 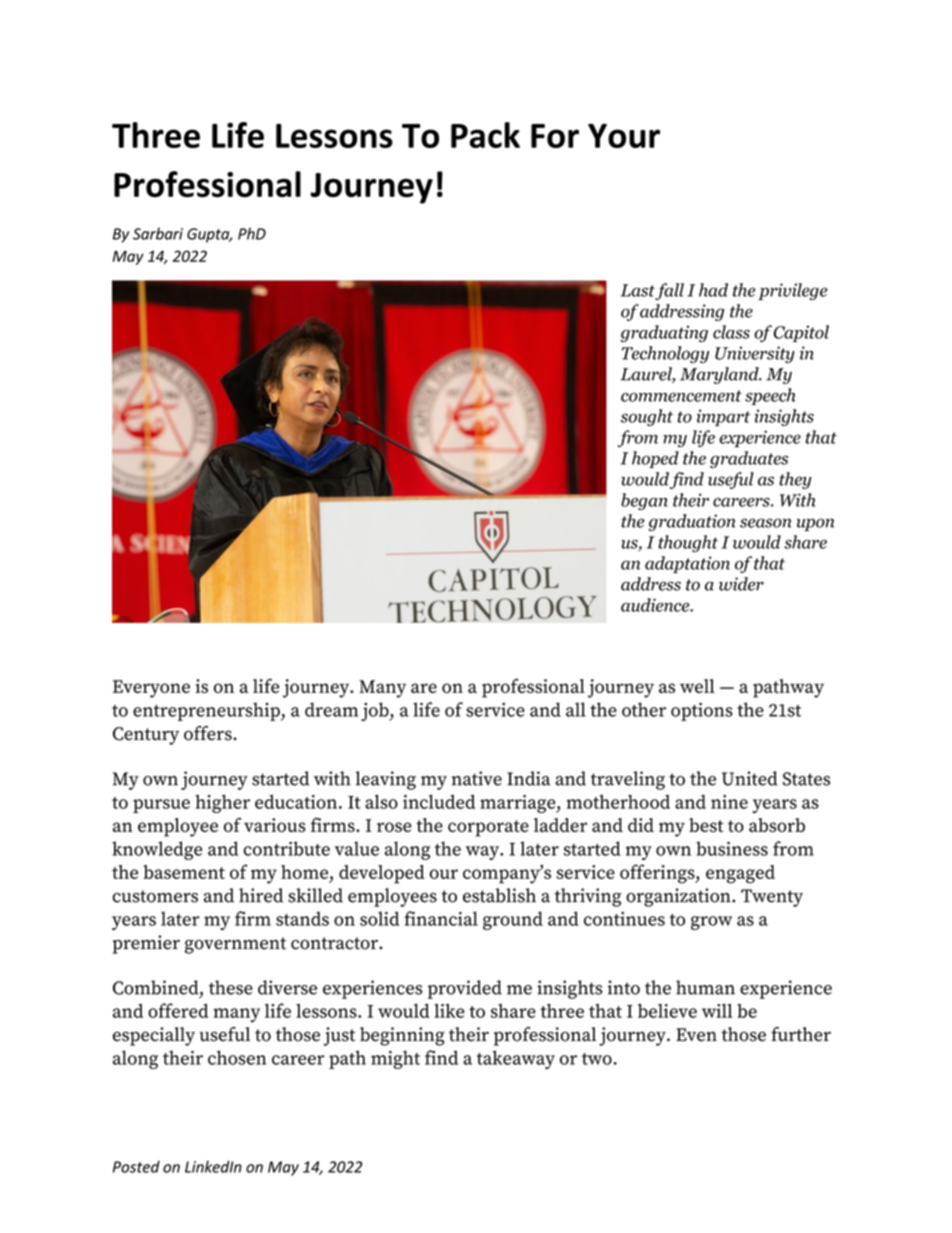 What do you see at coordinates (516, 1059) in the screenshot?
I see `takeaway` at bounding box center [516, 1059].
